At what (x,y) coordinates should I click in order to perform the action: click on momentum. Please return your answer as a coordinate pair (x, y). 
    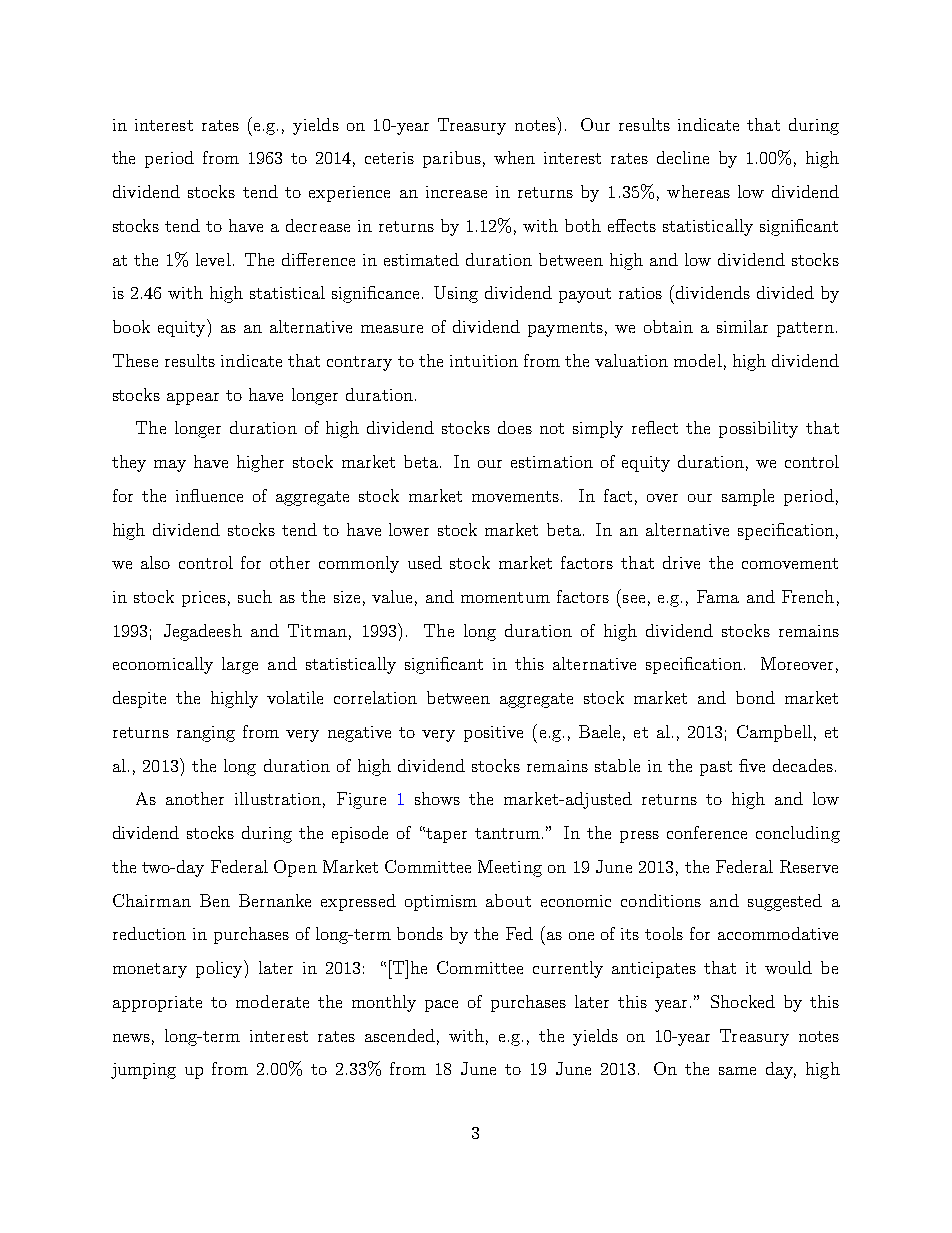
    Looking at the image, I should click on (505, 597).
